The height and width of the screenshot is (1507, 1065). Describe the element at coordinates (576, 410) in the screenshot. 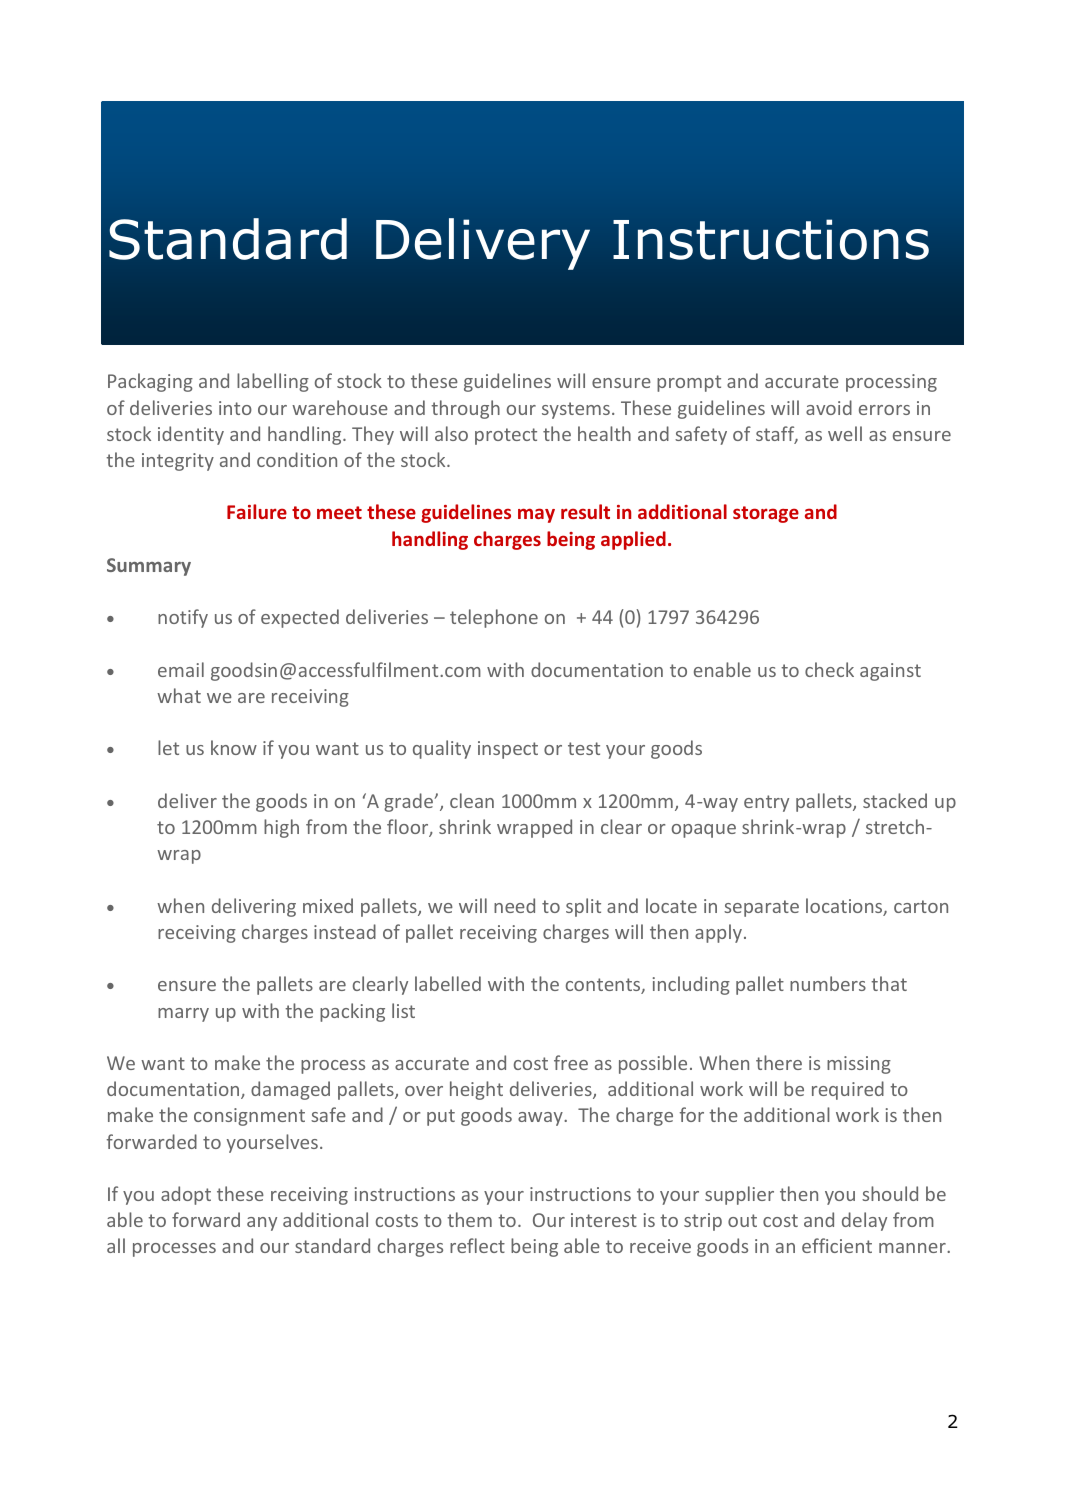

I see `systems` at that location.
